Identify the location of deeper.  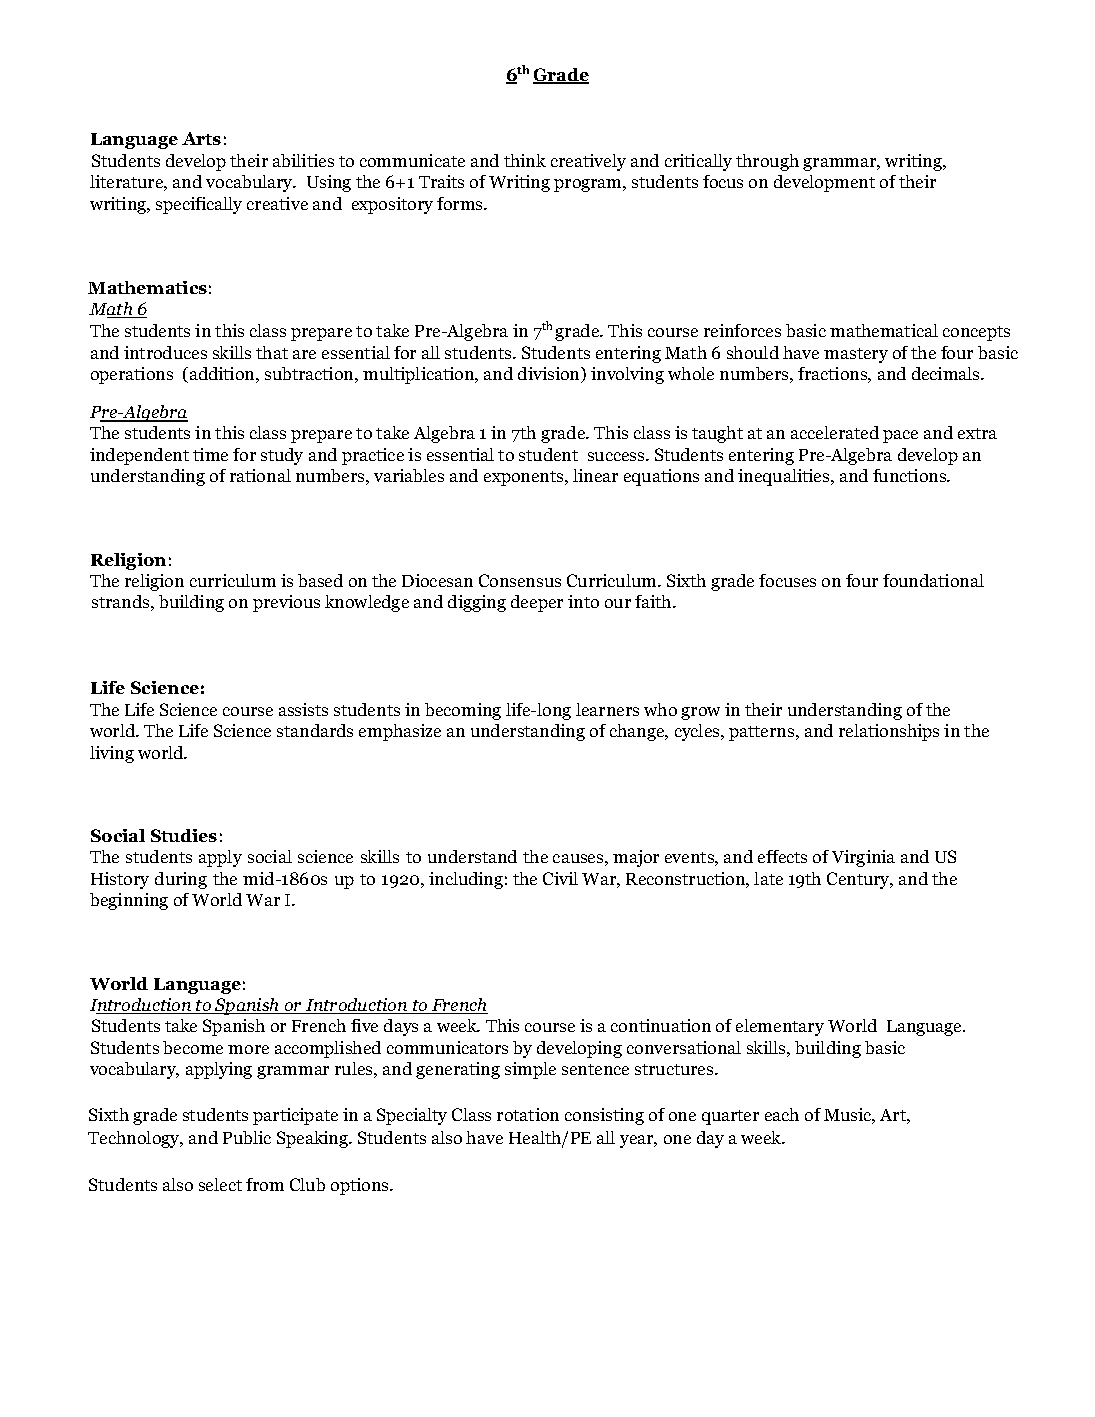
(537, 603).
